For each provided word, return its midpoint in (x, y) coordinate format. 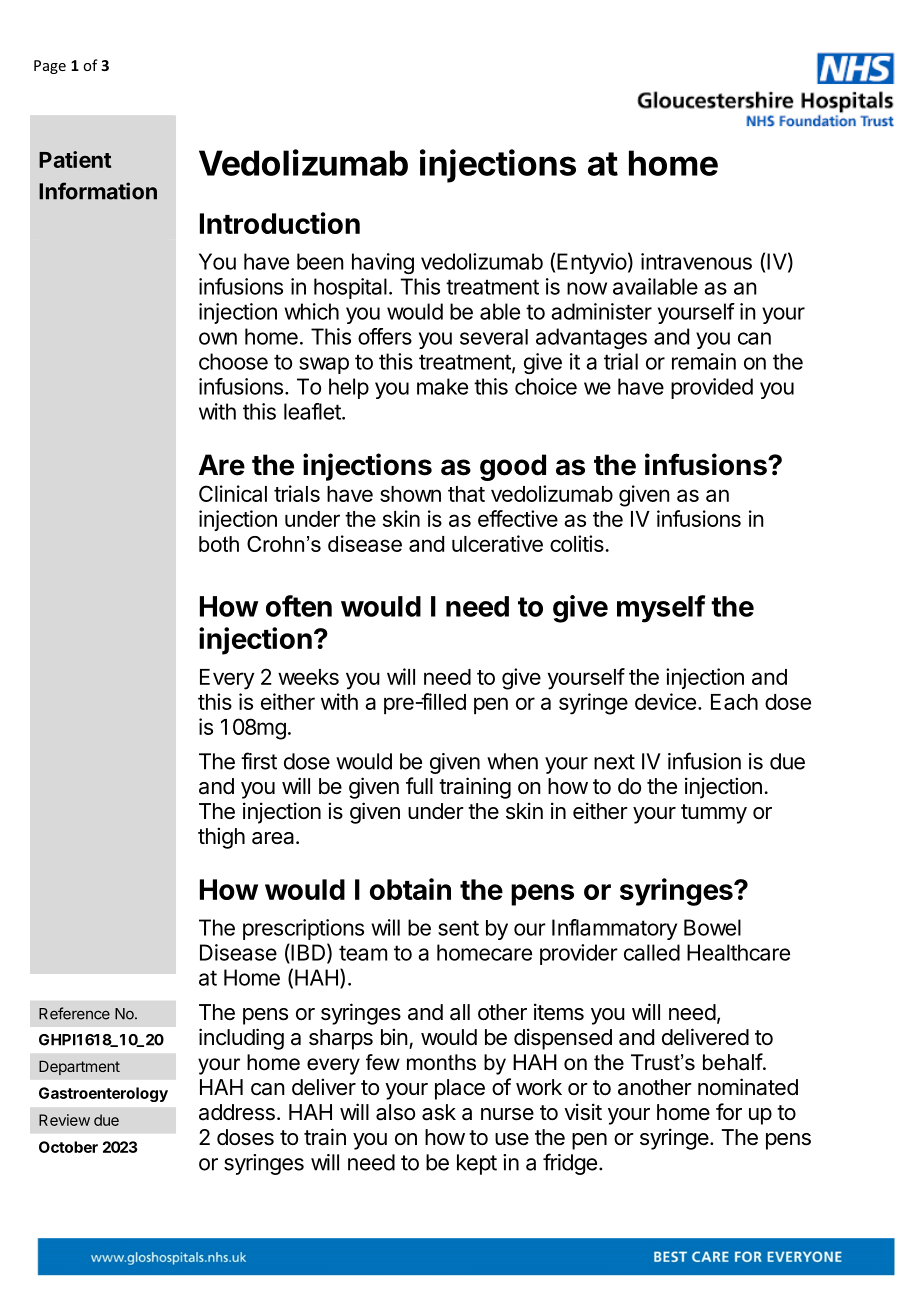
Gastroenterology (103, 1094)
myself (661, 609)
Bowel (712, 927)
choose (233, 361)
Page (50, 67)
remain (704, 361)
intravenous (696, 261)
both (219, 544)
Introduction (280, 223)
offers (385, 336)
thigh (221, 838)
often (299, 606)
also (395, 1112)
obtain (410, 889)
